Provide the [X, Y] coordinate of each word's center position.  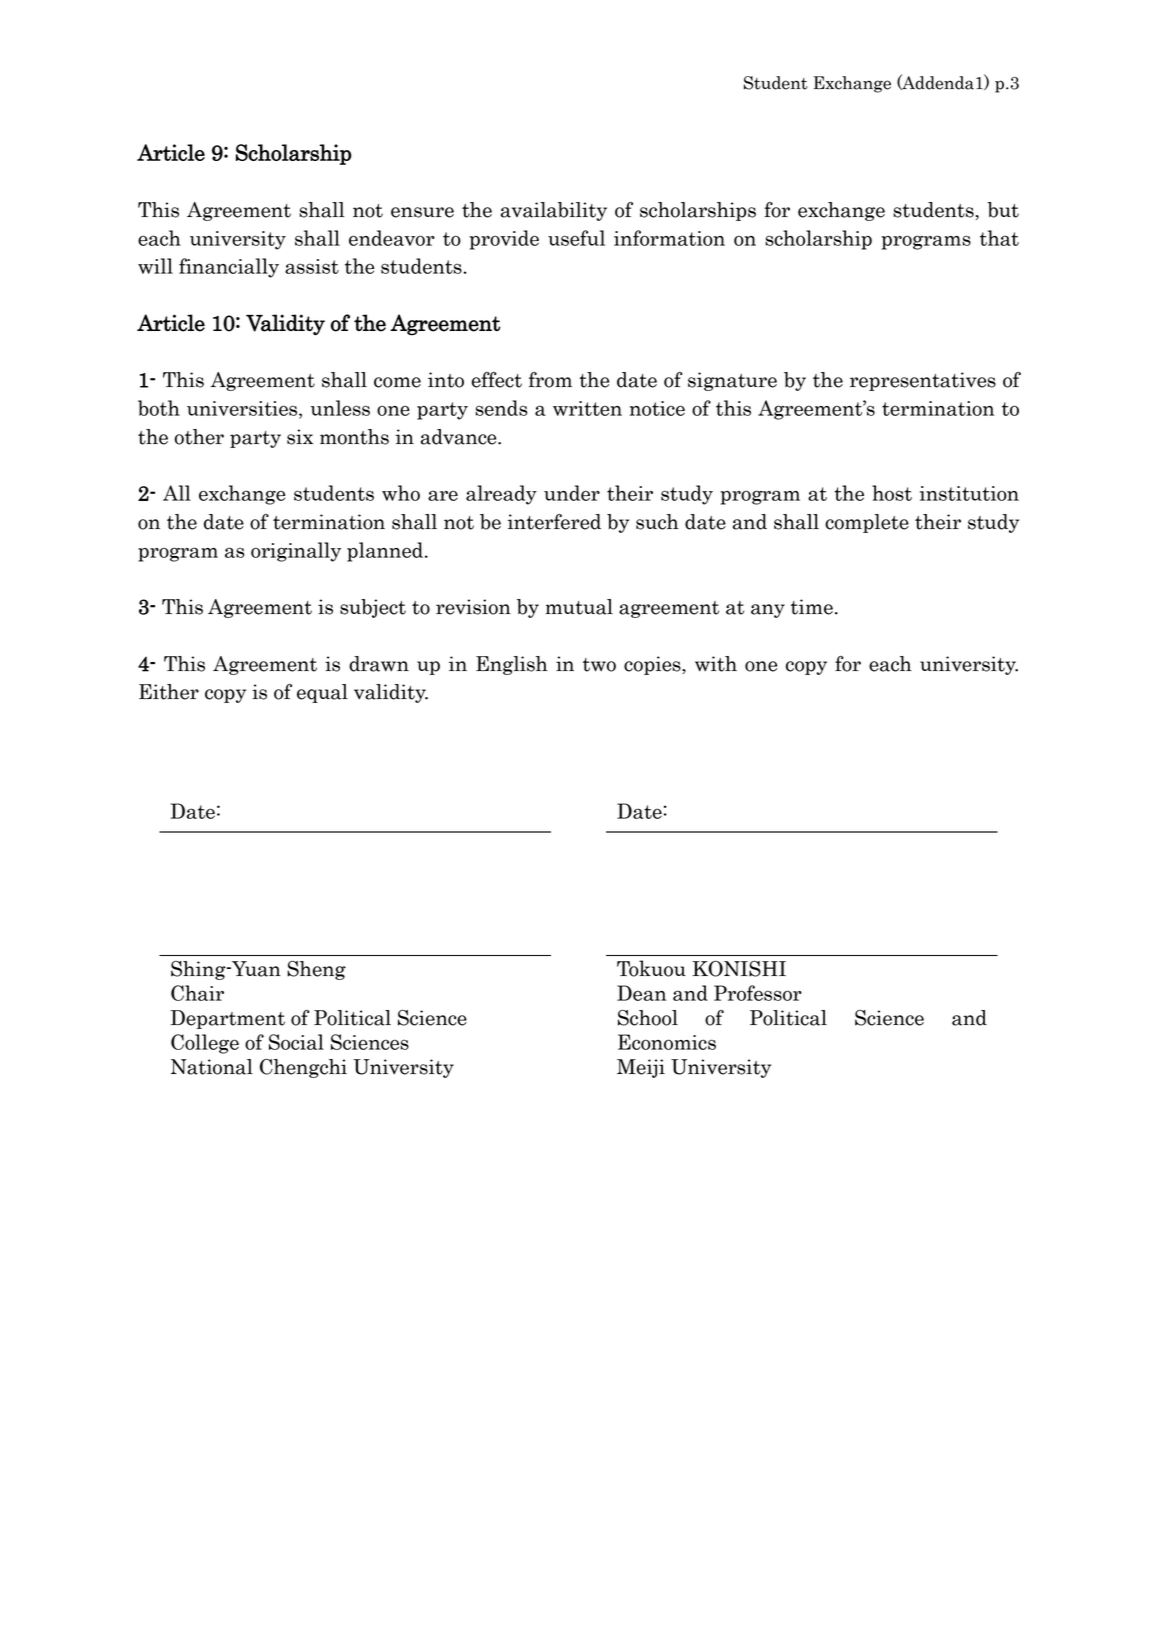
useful [576, 238]
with [716, 664]
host [892, 493]
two [599, 665]
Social [296, 1042]
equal [322, 693]
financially [229, 268]
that [999, 238]
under [572, 493]
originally [296, 552]
